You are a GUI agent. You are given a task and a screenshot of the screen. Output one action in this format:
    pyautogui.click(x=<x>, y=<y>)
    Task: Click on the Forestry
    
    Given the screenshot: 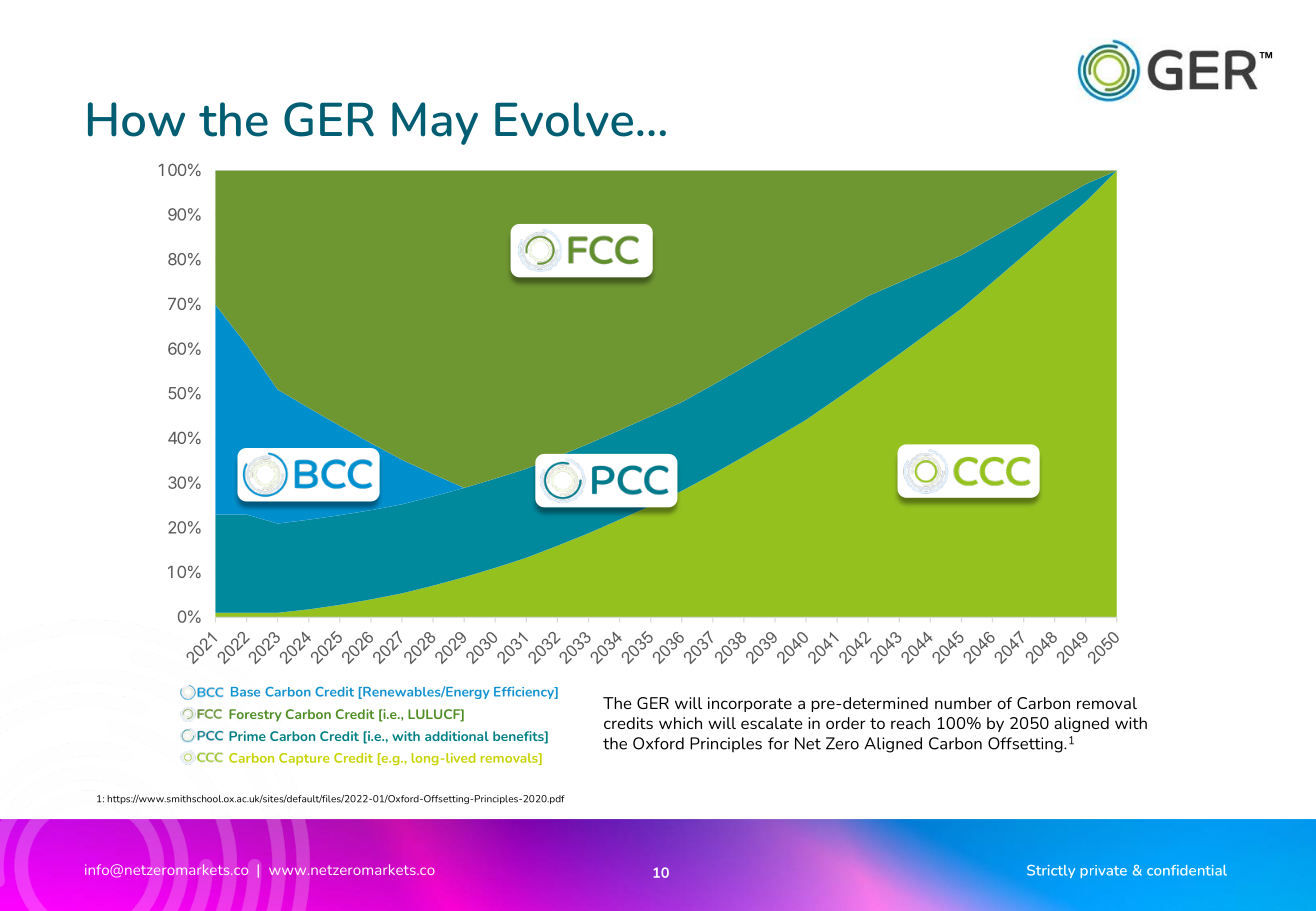 What is the action you would take?
    pyautogui.click(x=255, y=715)
